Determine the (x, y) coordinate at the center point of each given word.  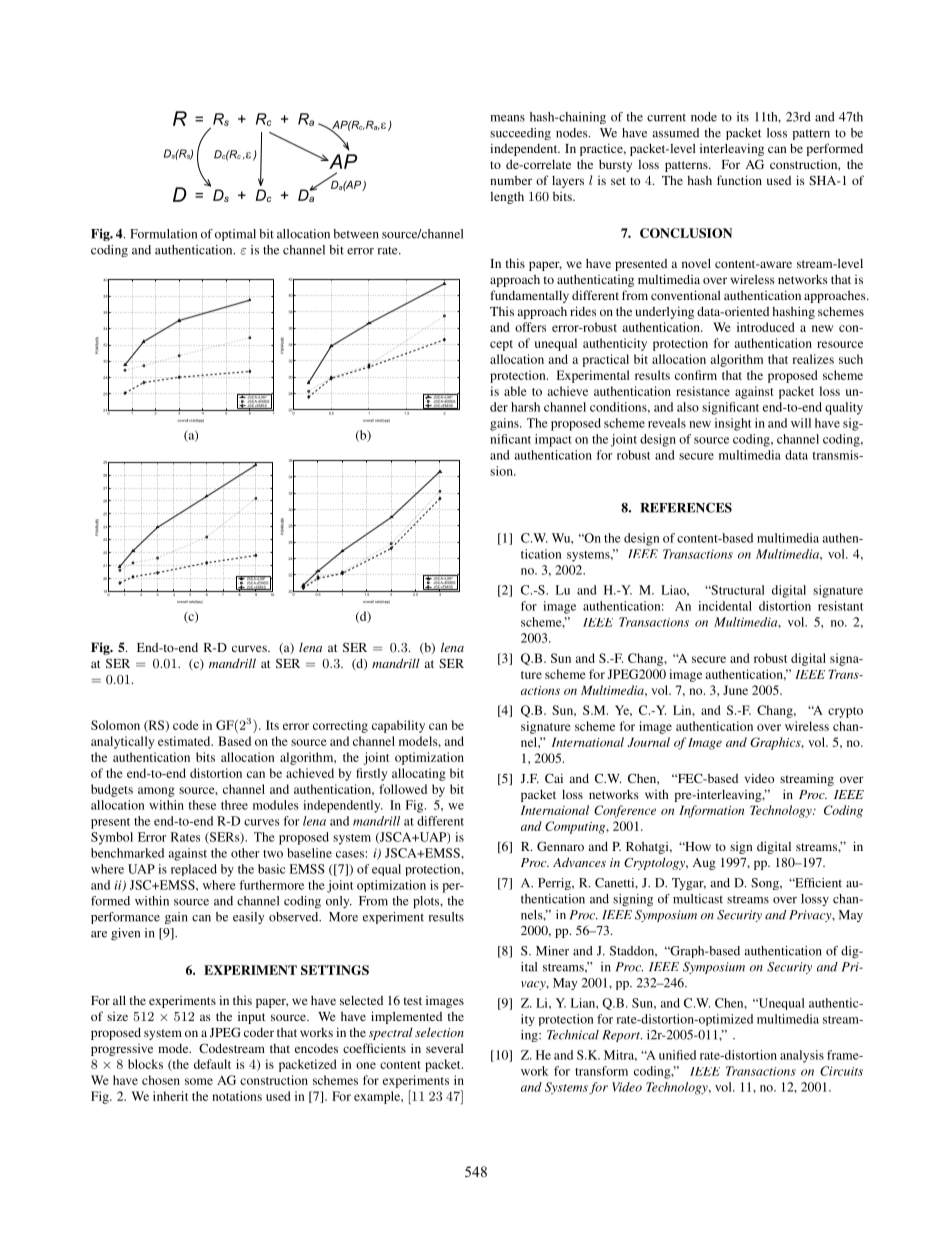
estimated (185, 741)
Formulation (163, 234)
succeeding (520, 134)
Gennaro (560, 846)
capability (398, 726)
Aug (704, 864)
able (515, 391)
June (735, 690)
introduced (766, 327)
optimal (235, 235)
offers (530, 327)
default (212, 1064)
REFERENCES (686, 507)
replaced (194, 870)
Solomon (115, 725)
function (739, 180)
